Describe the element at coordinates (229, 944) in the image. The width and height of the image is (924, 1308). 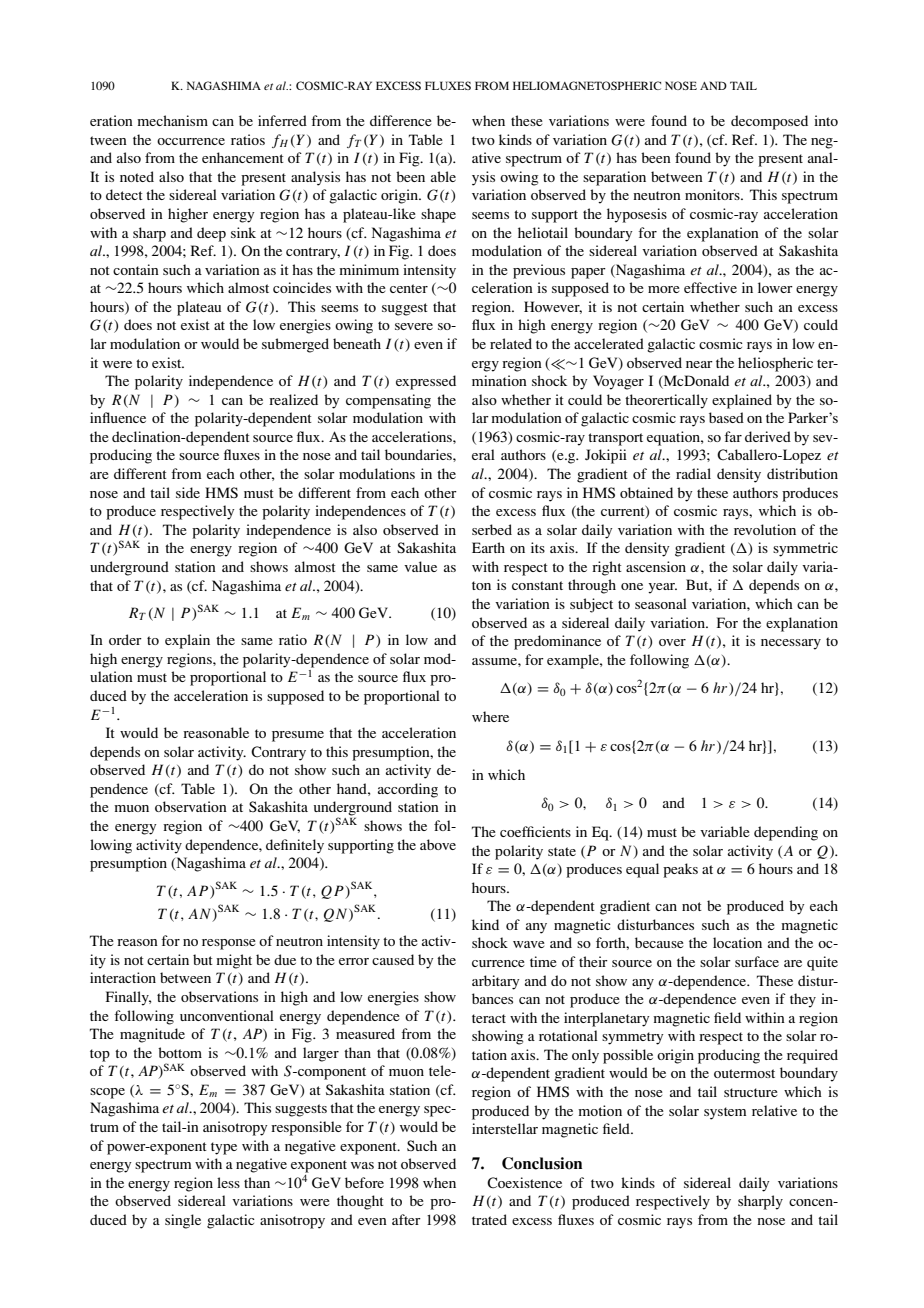
I see `response` at that location.
